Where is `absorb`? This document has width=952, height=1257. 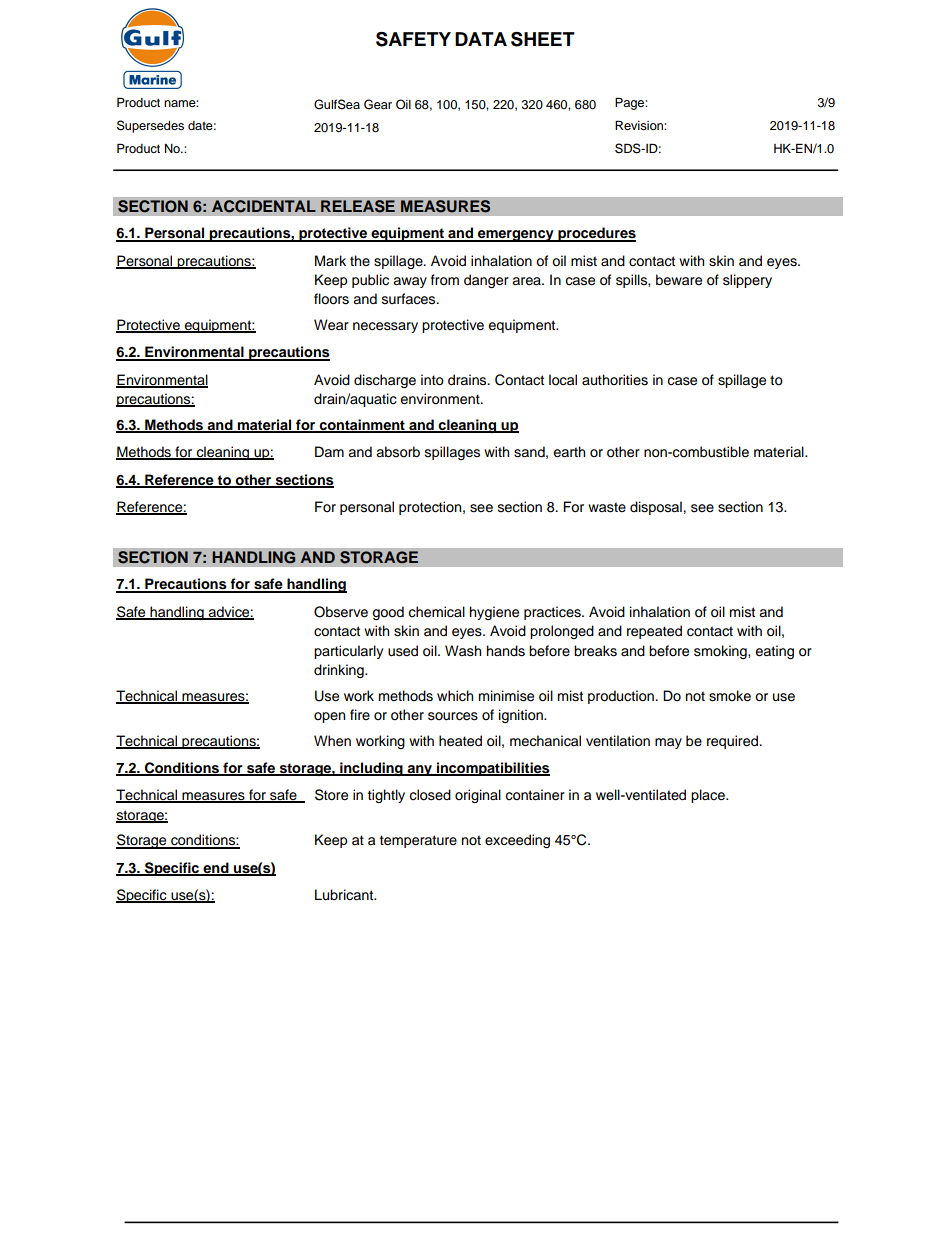 absorb is located at coordinates (398, 452).
